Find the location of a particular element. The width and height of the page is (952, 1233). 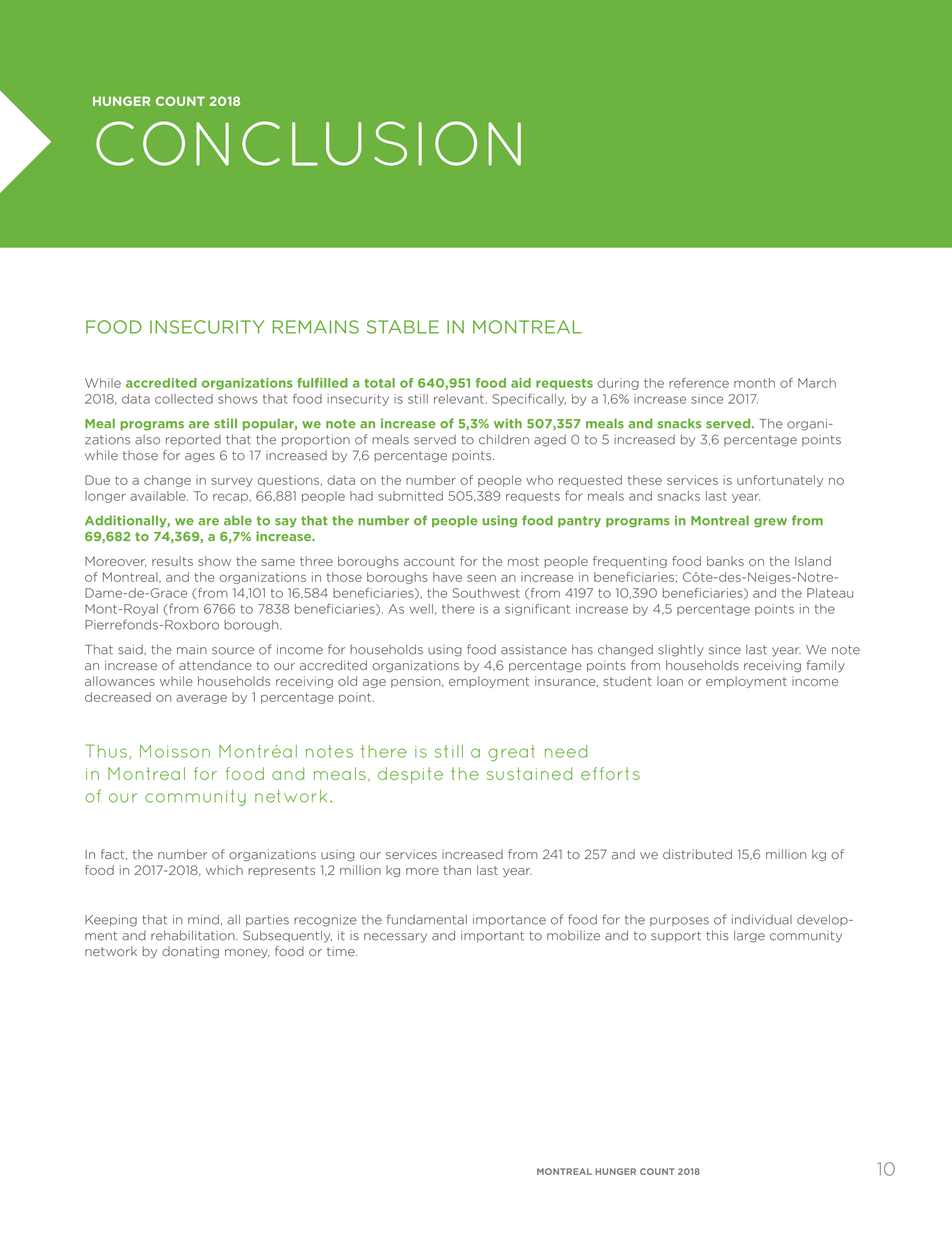

rehabilitation is located at coordinates (194, 935).
